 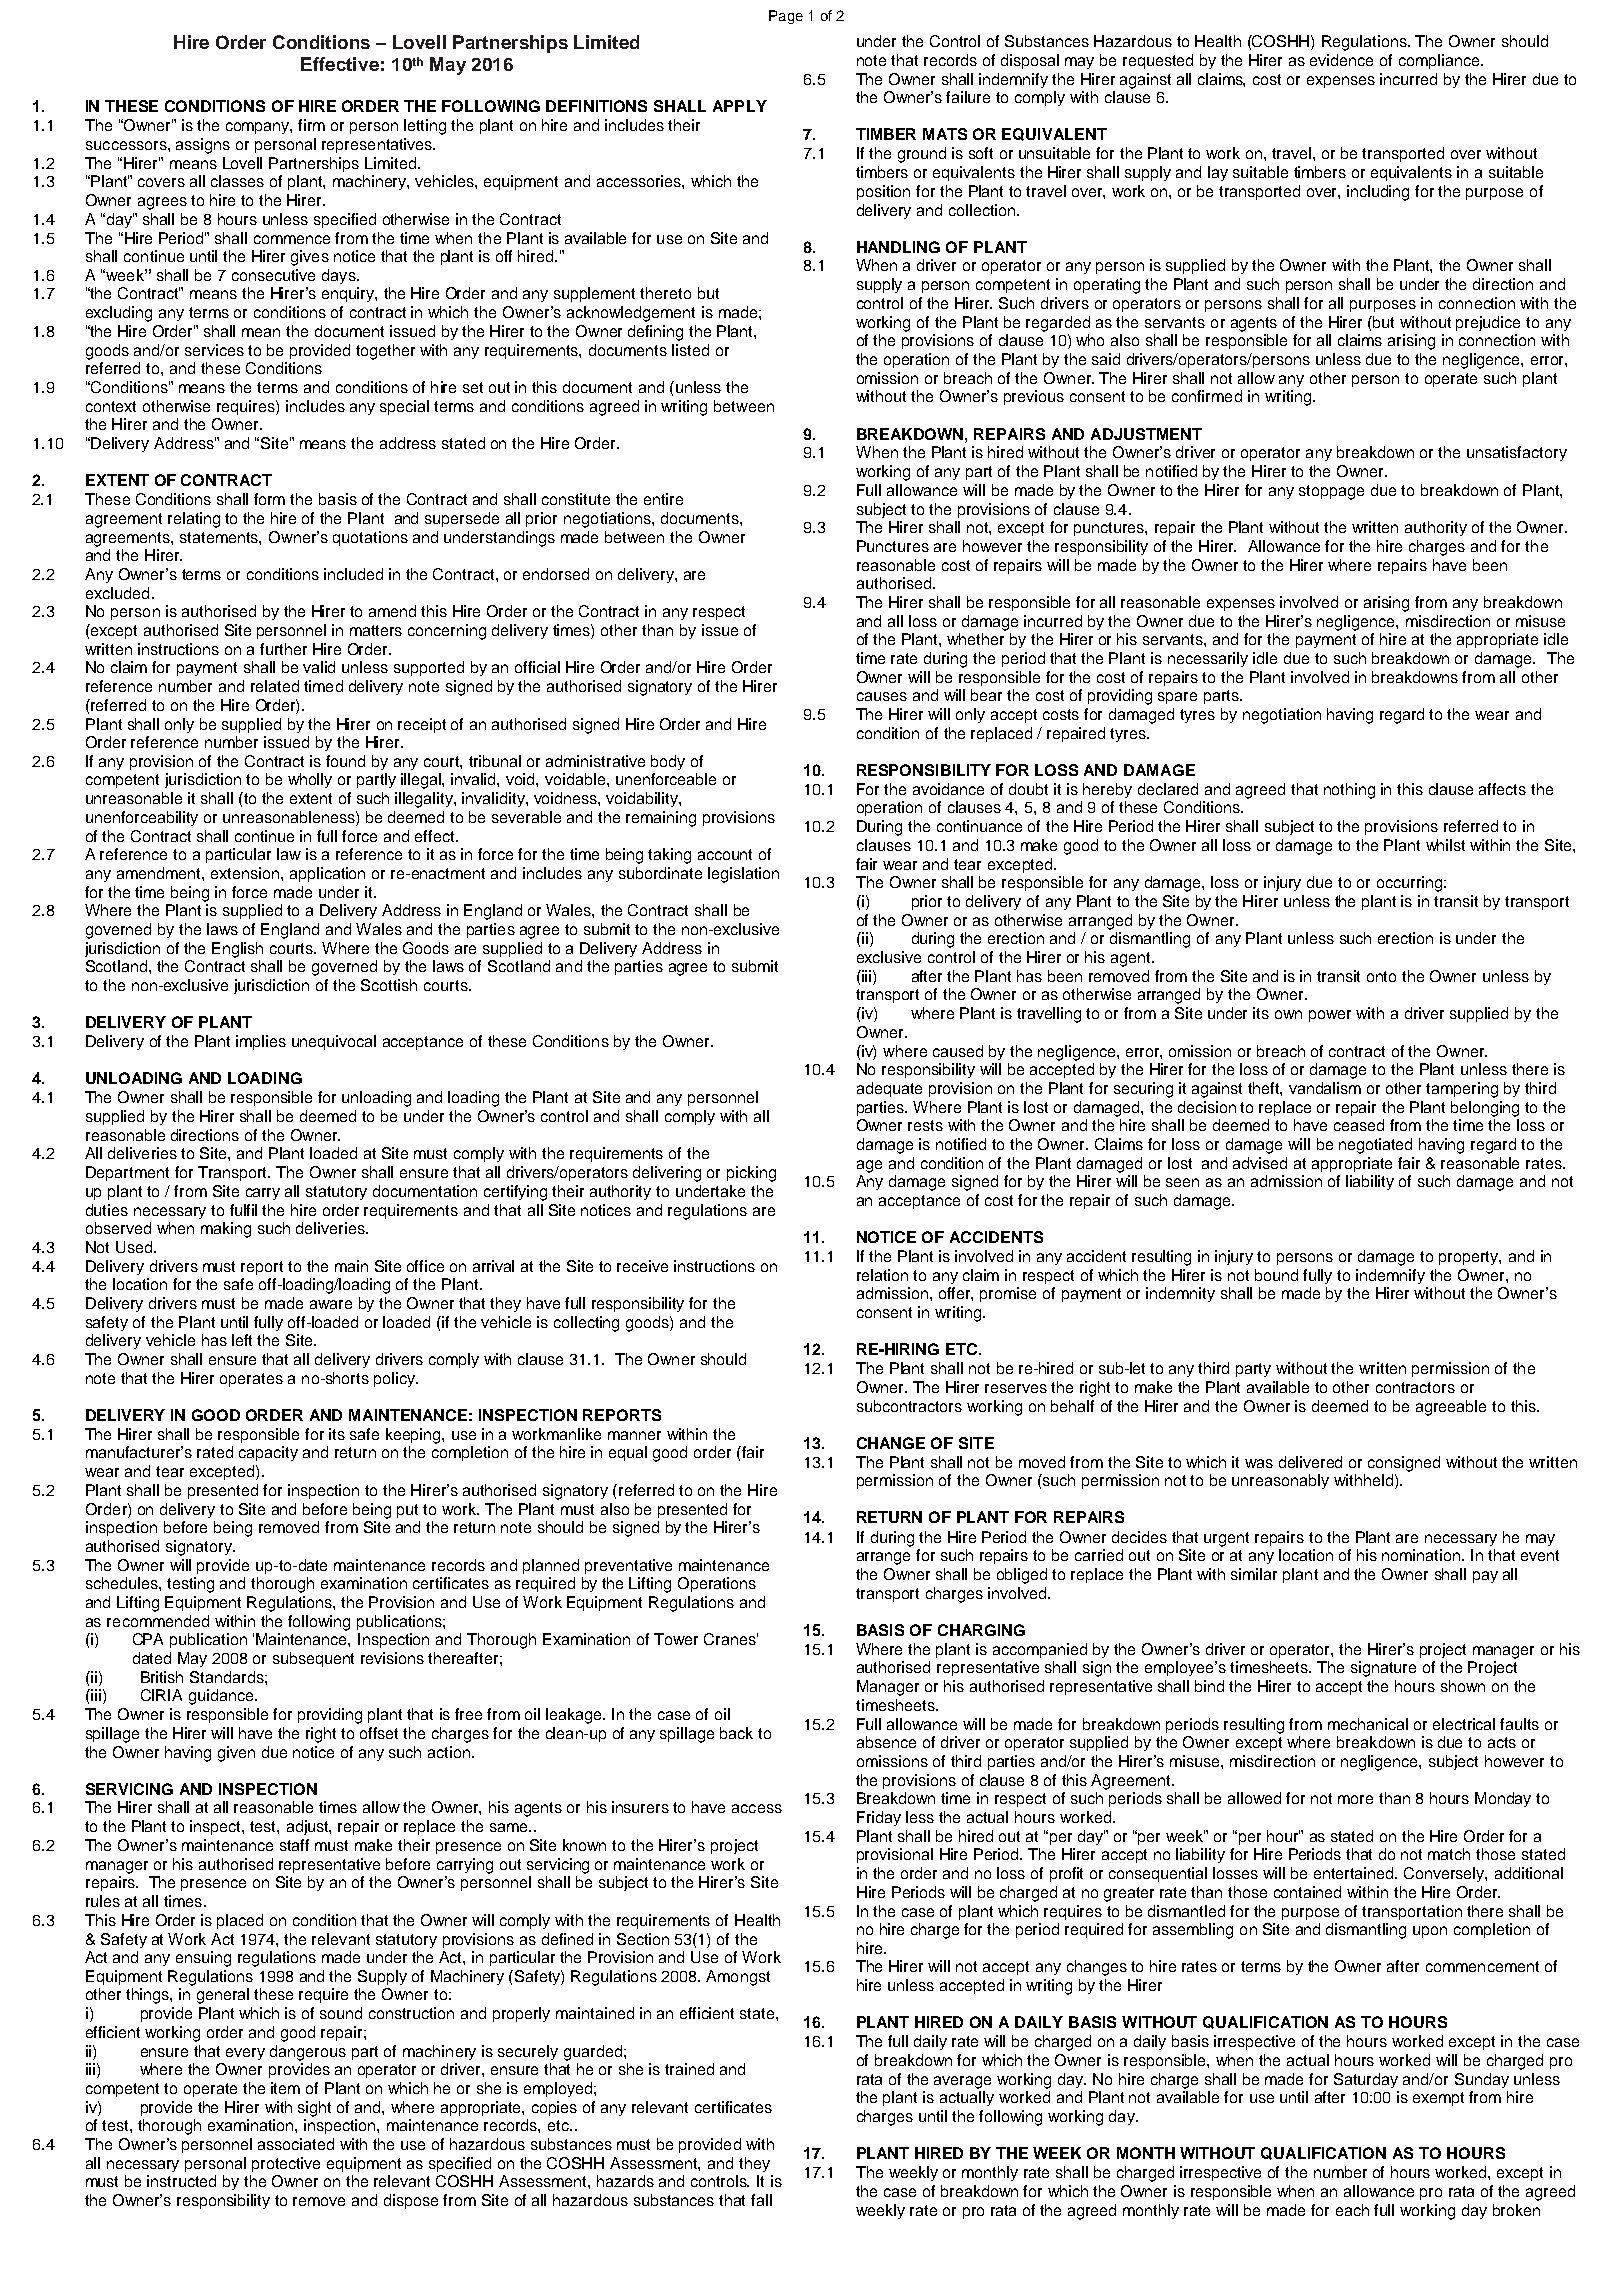 What do you see at coordinates (283, 649) in the screenshot?
I see `further` at bounding box center [283, 649].
